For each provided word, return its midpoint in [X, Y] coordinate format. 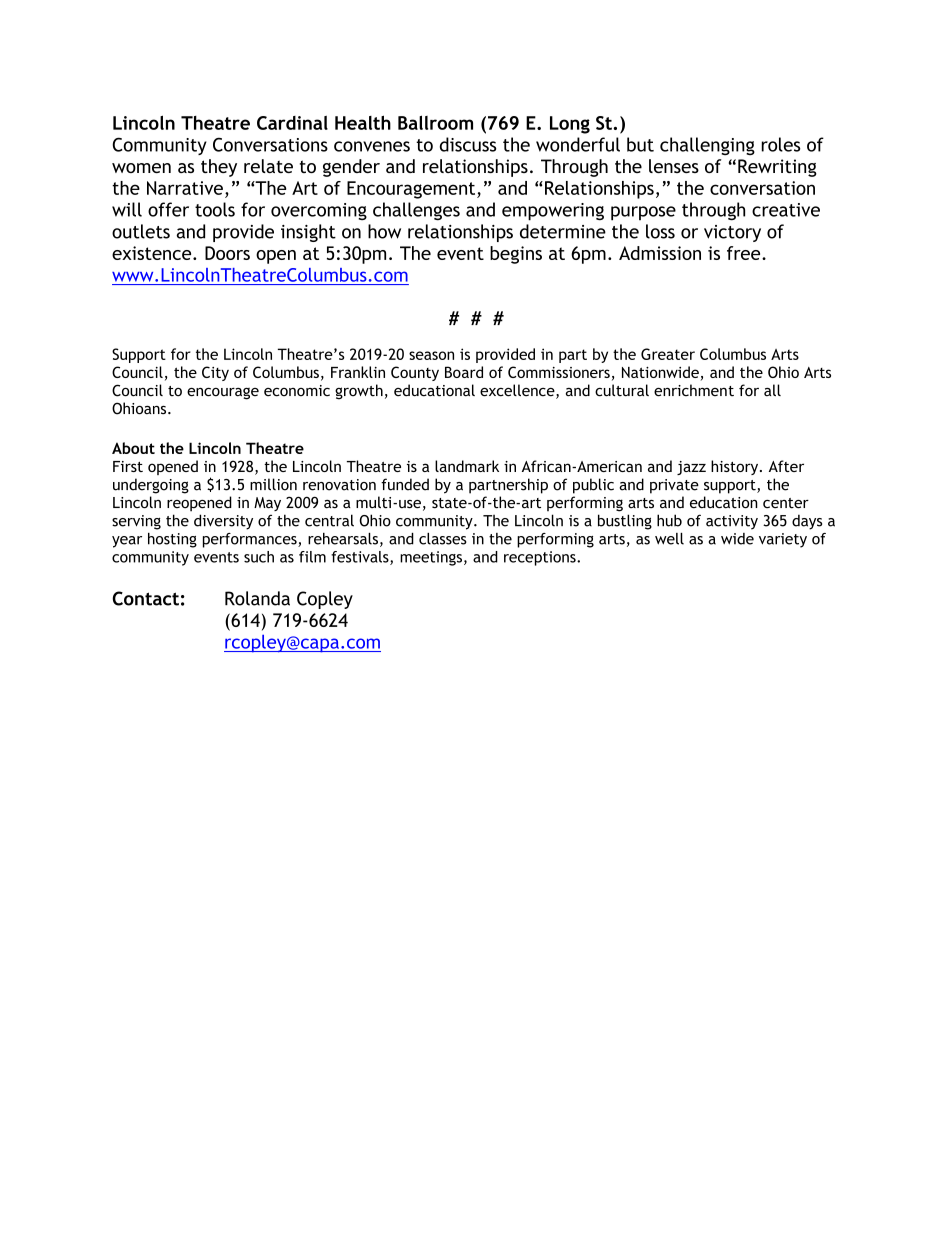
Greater [668, 354]
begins [516, 255]
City [215, 373]
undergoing [151, 486]
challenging [707, 146]
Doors [227, 253]
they [219, 168]
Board [464, 372]
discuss [468, 144]
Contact [145, 598]
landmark [467, 466]
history [736, 467]
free [745, 253]
